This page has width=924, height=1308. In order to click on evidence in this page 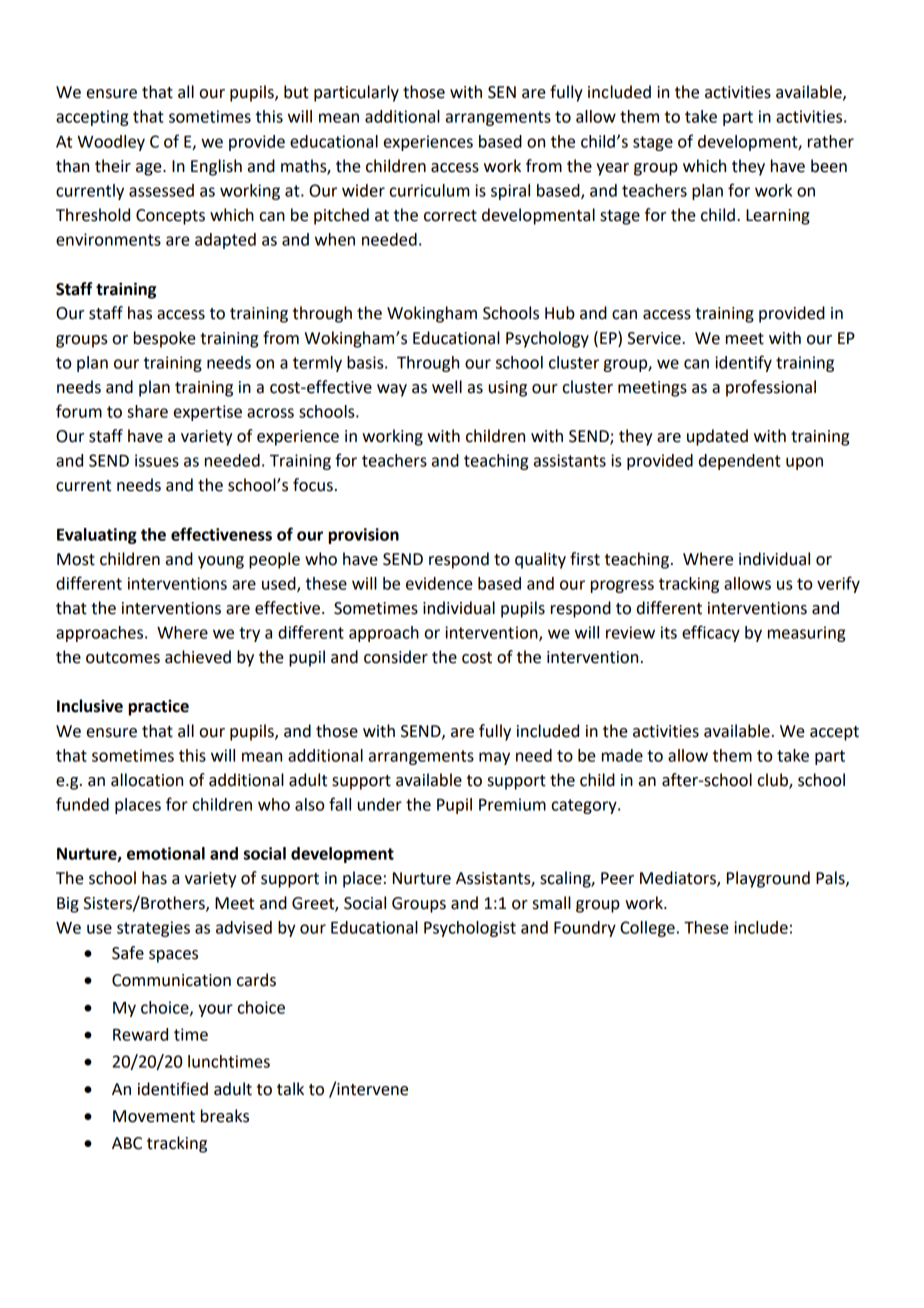, I will do `click(439, 583)`.
